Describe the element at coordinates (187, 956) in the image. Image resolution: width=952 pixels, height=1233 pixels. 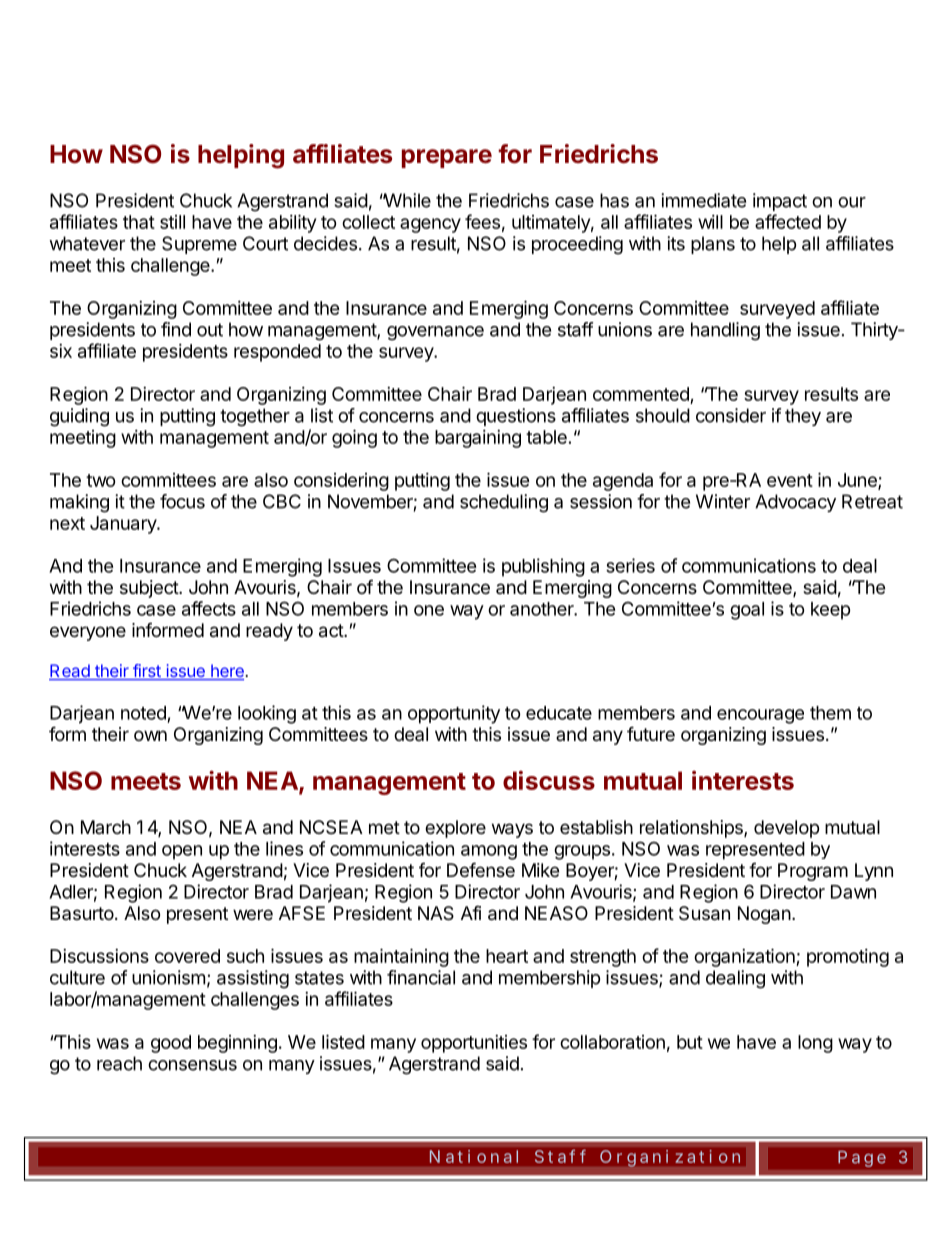
I see `covered` at that location.
